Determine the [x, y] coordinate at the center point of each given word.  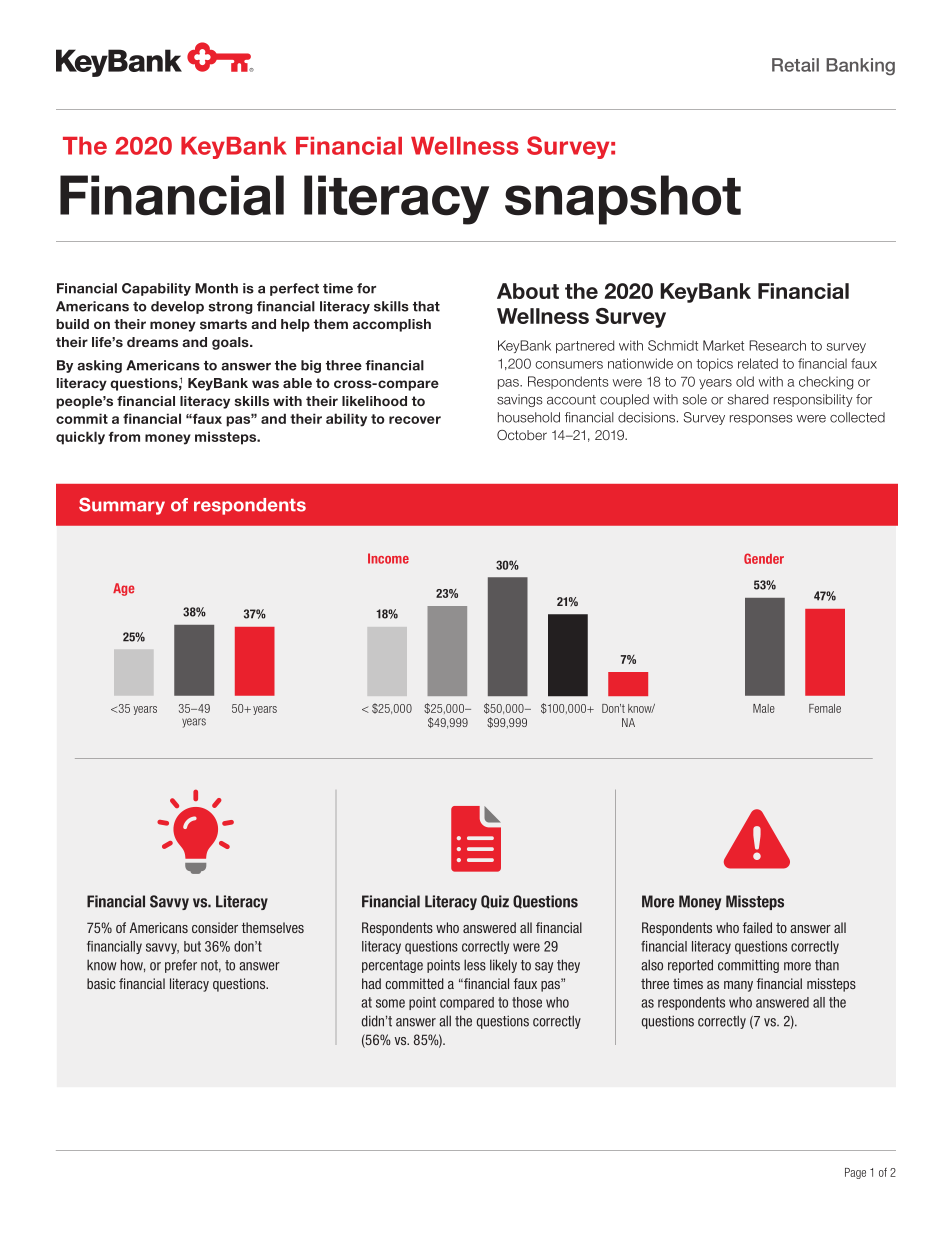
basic [101, 983]
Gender [764, 558]
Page [855, 1173]
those [527, 1002]
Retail [795, 65]
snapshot [623, 200]
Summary [122, 506]
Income [388, 558]
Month [216, 288]
